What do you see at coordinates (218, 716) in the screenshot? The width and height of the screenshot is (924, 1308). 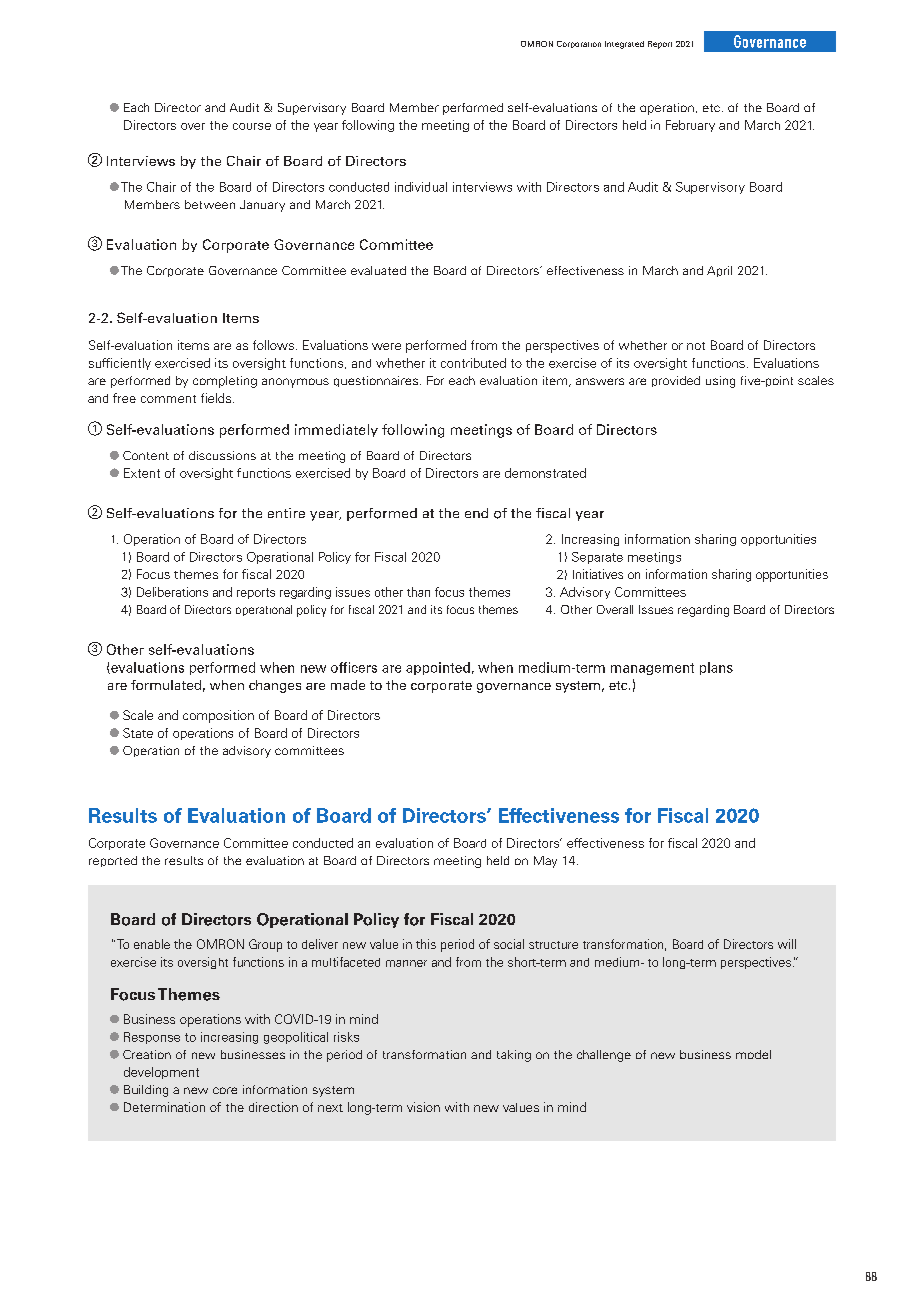 I see `composition` at bounding box center [218, 716].
